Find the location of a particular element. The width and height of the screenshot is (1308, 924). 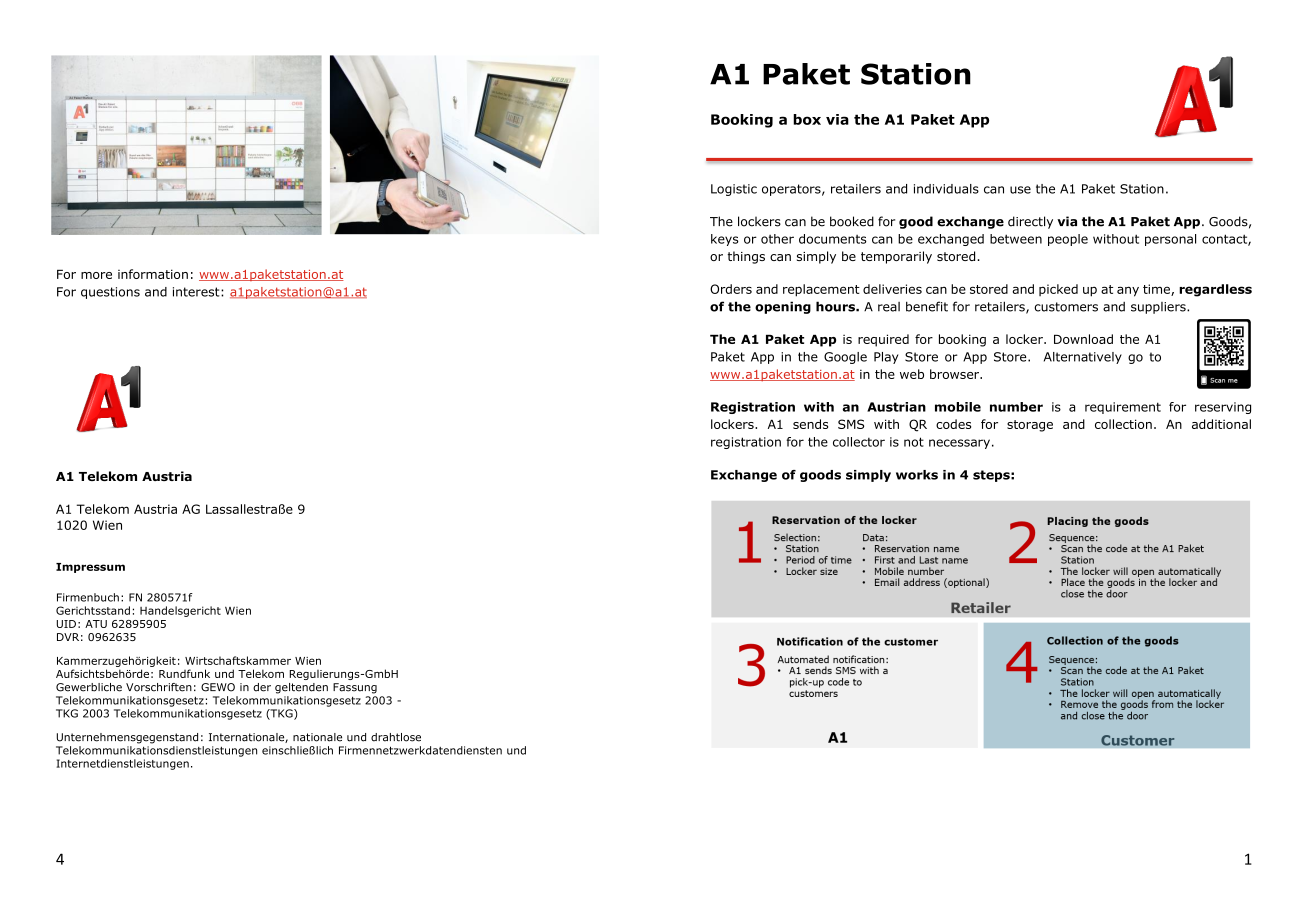

not is located at coordinates (914, 442).
